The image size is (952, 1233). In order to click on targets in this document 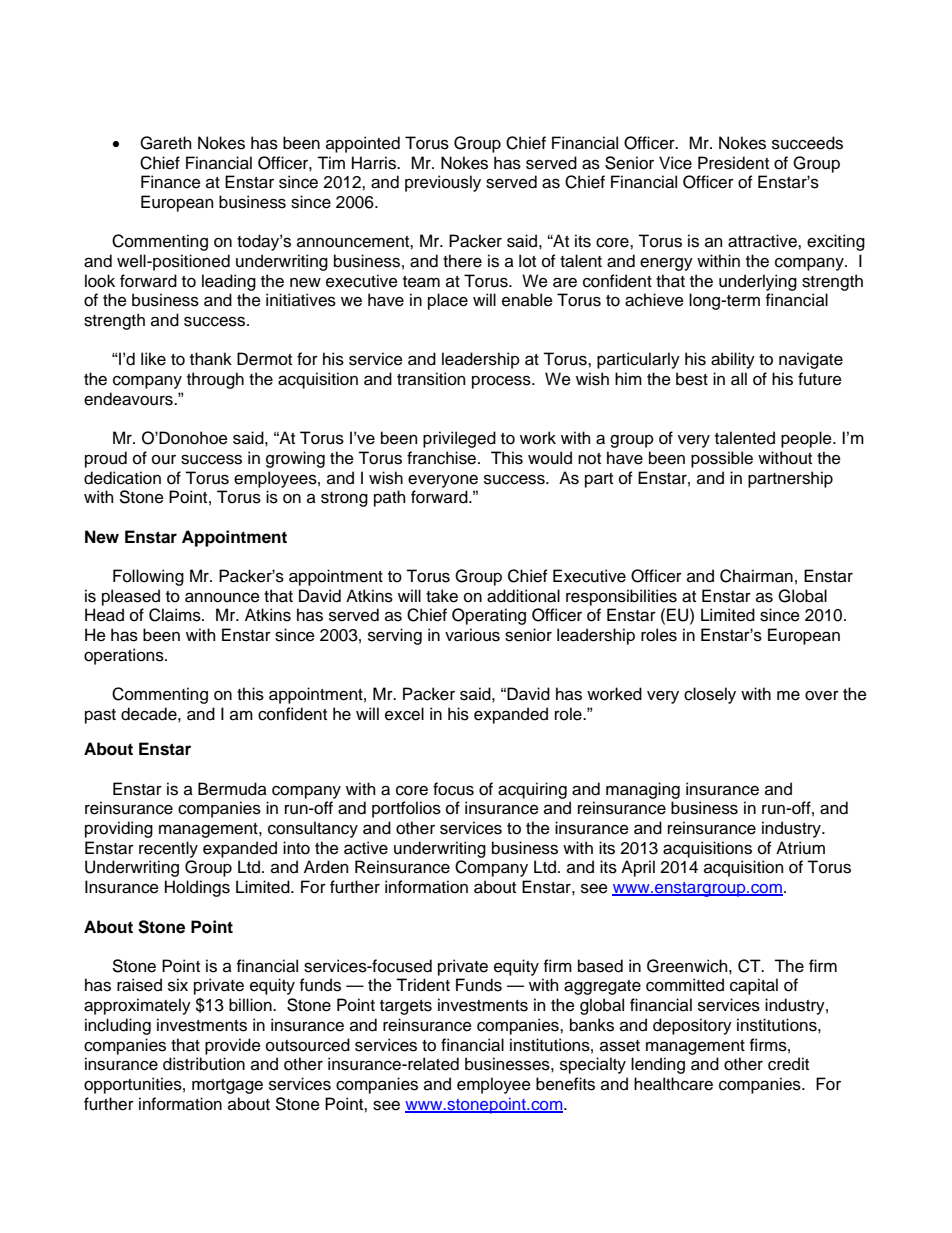, I will do `click(406, 1007)`.
